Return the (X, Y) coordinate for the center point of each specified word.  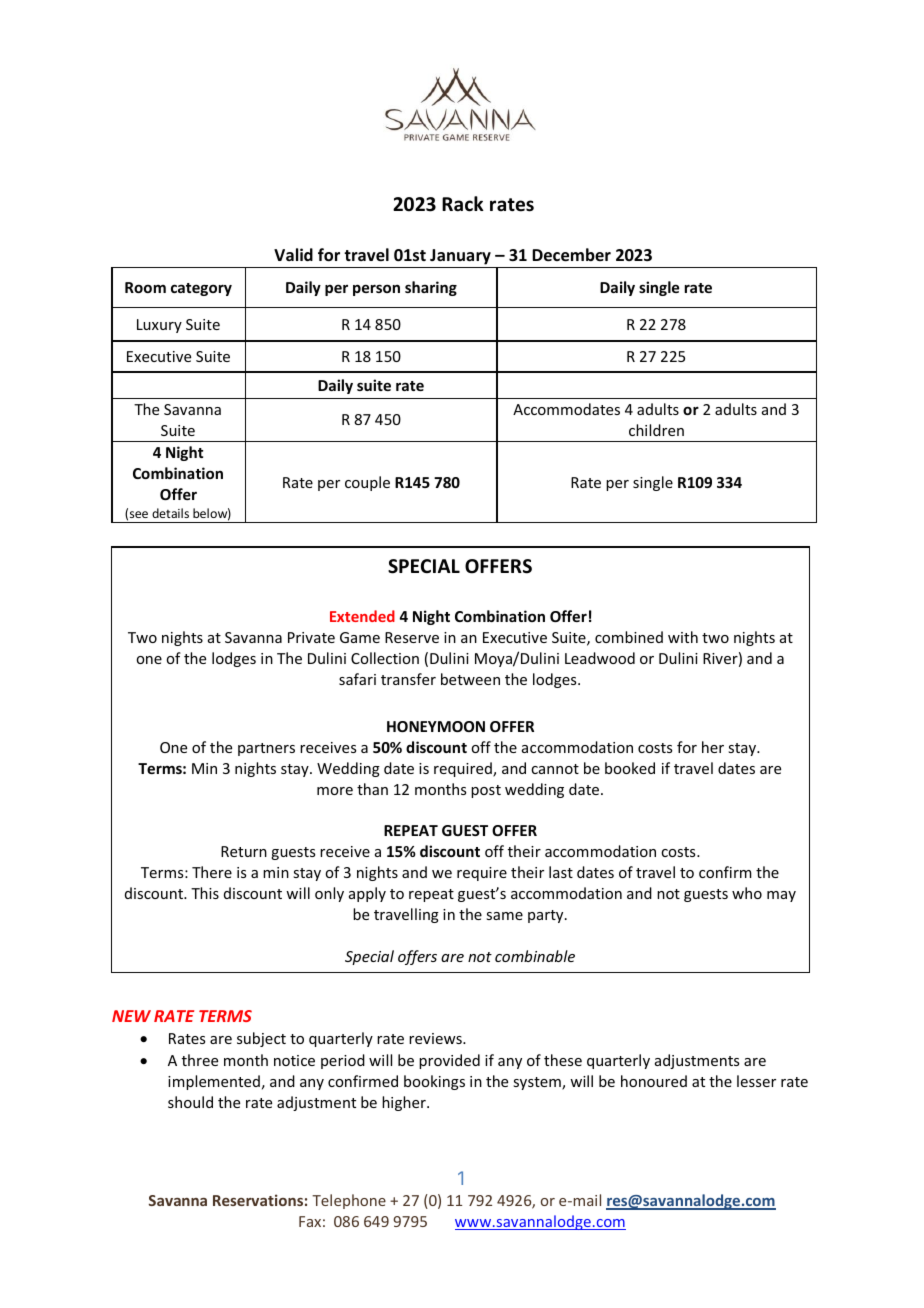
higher (405, 1103)
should (190, 1102)
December (571, 255)
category (201, 289)
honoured (654, 1081)
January (460, 258)
